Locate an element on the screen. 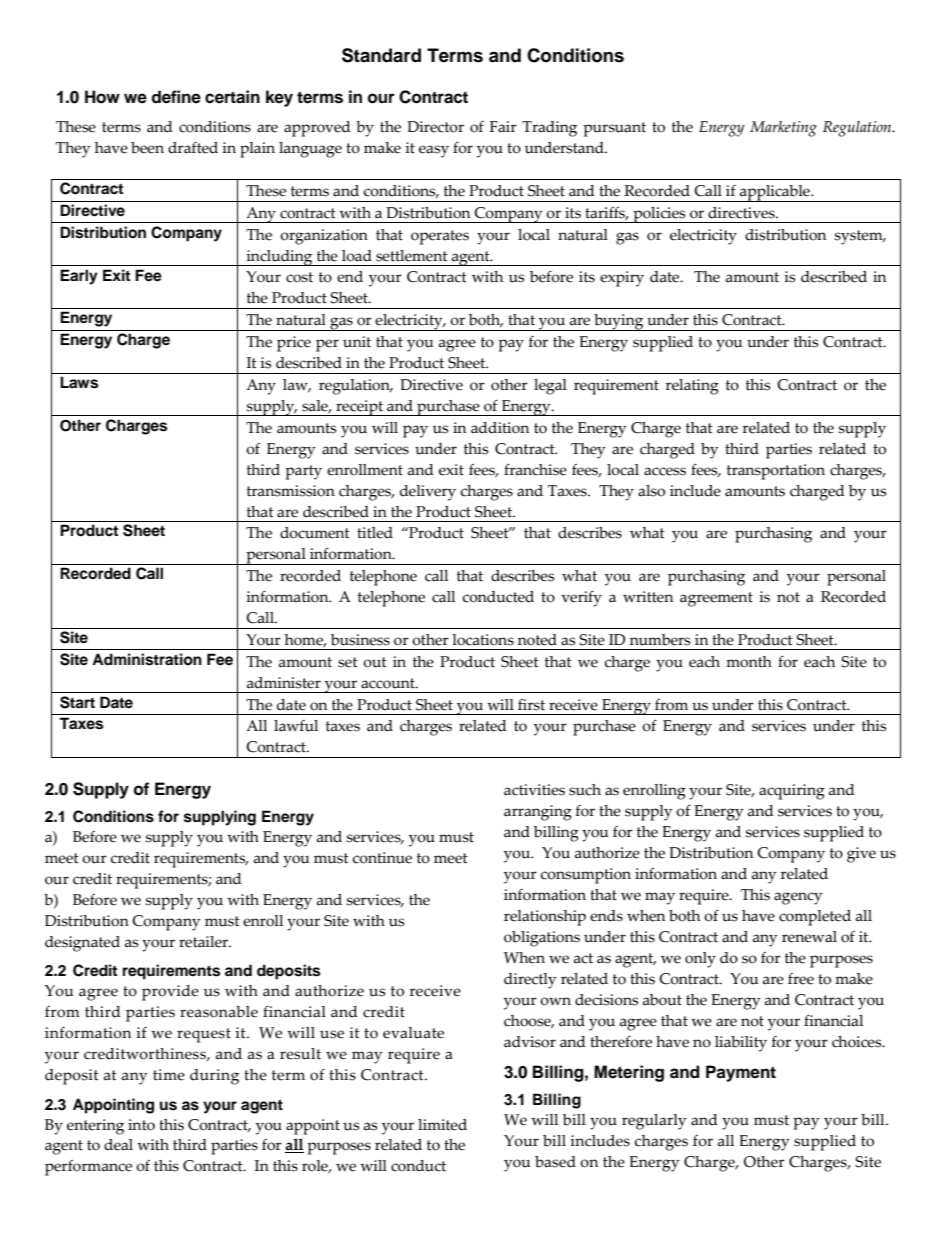 The height and width of the screenshot is (1233, 952). Administration is located at coordinates (147, 659).
